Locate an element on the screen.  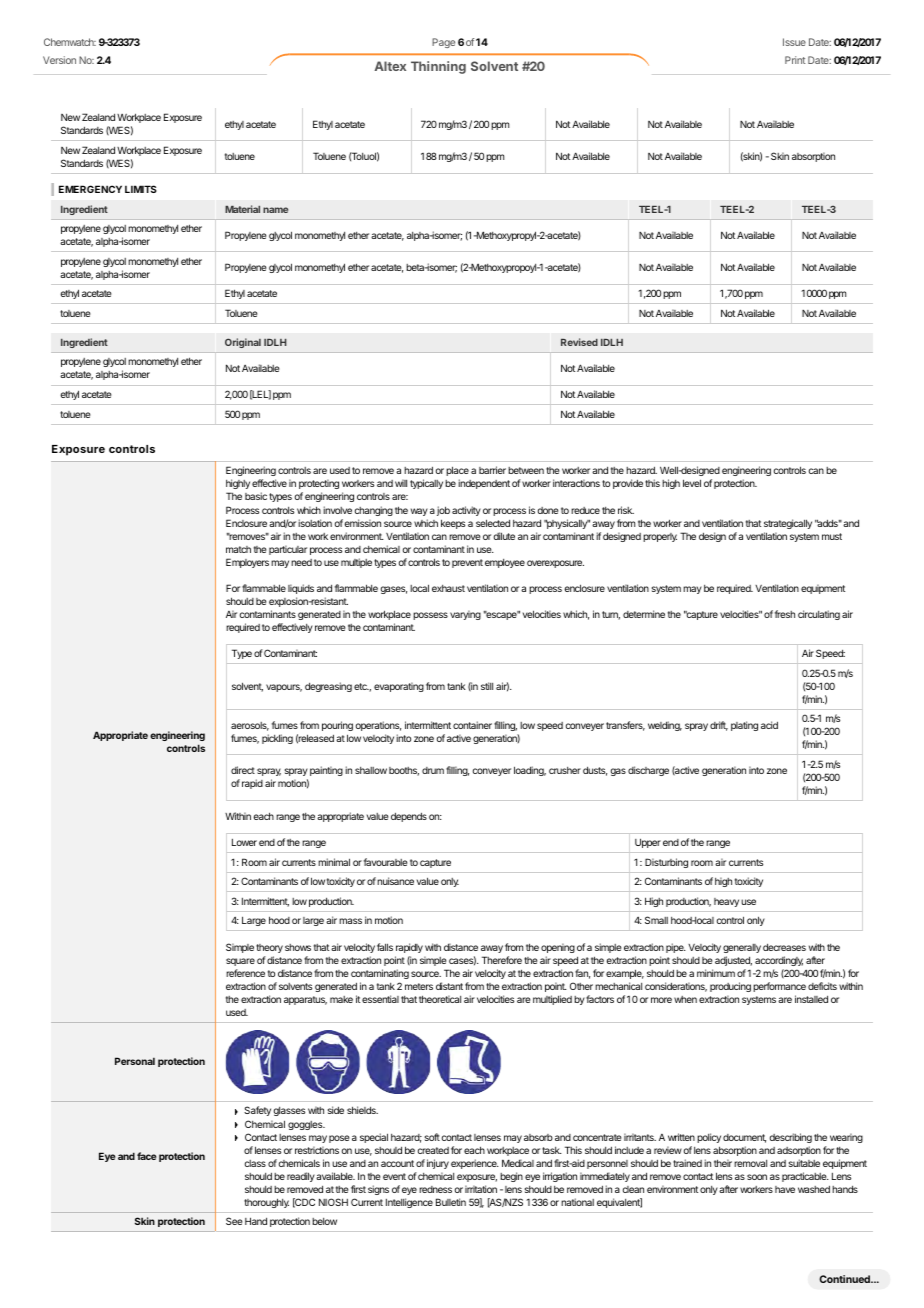
Print is located at coordinates (795, 60).
